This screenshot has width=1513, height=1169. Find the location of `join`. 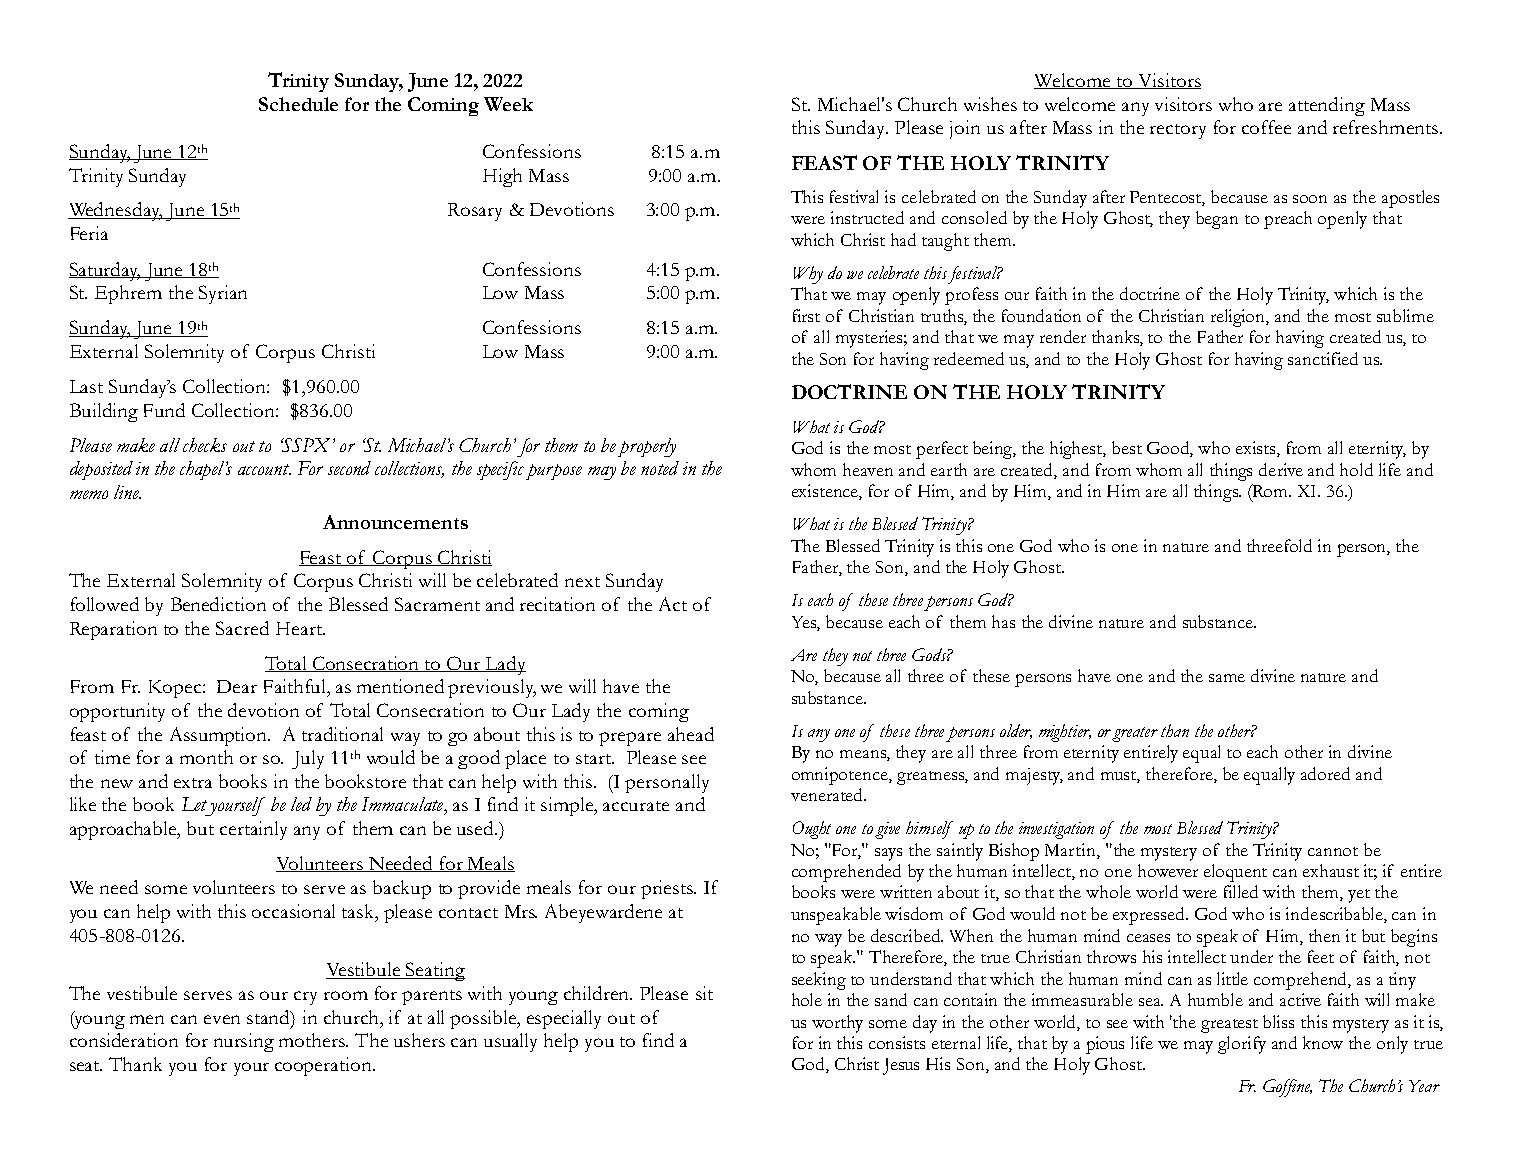

join is located at coordinates (965, 129).
